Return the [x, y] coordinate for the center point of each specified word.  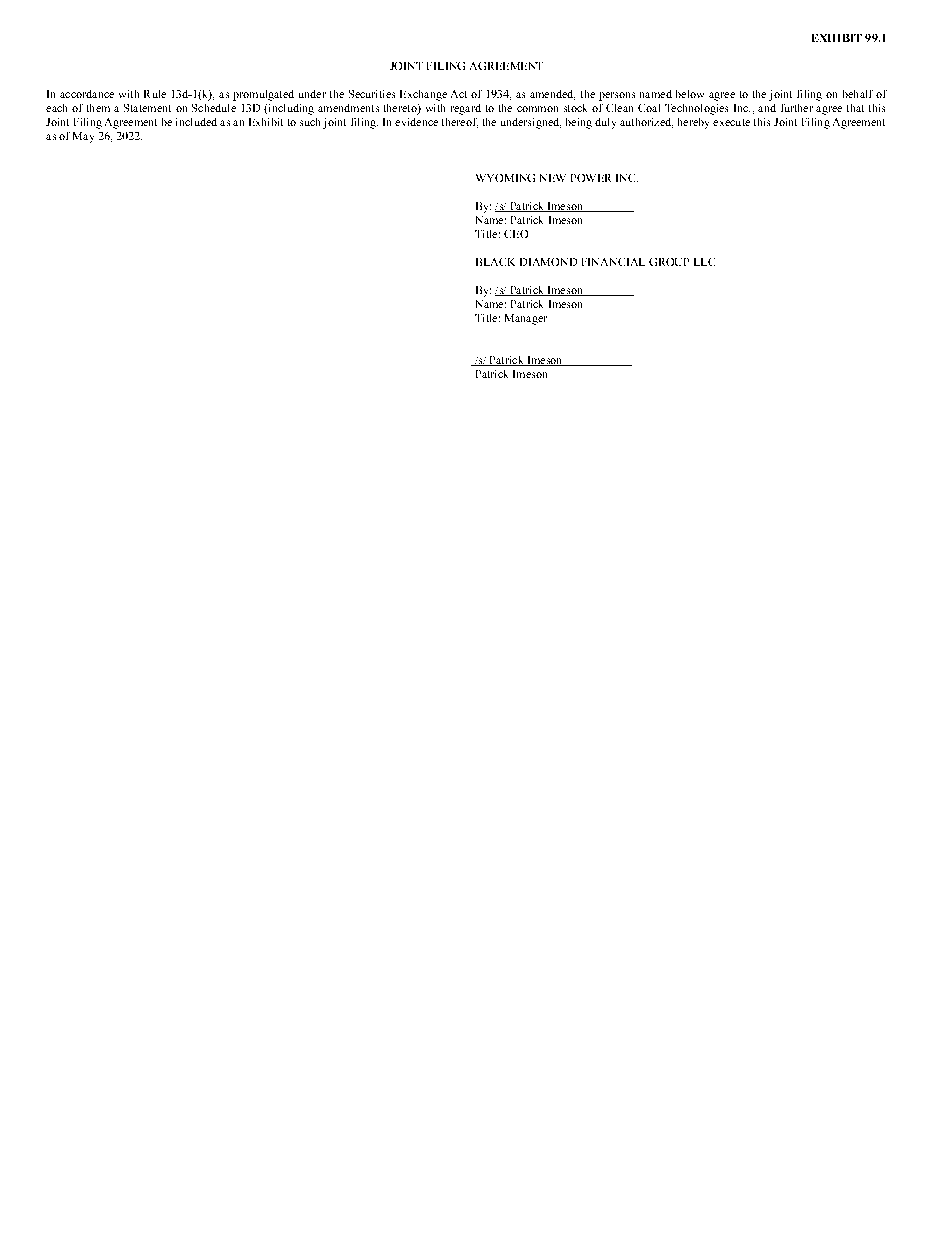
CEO [516, 234]
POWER [591, 178]
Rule [155, 94]
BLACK [495, 262]
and [767, 108]
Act [459, 94]
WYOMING [505, 178]
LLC [704, 262]
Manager [526, 319]
